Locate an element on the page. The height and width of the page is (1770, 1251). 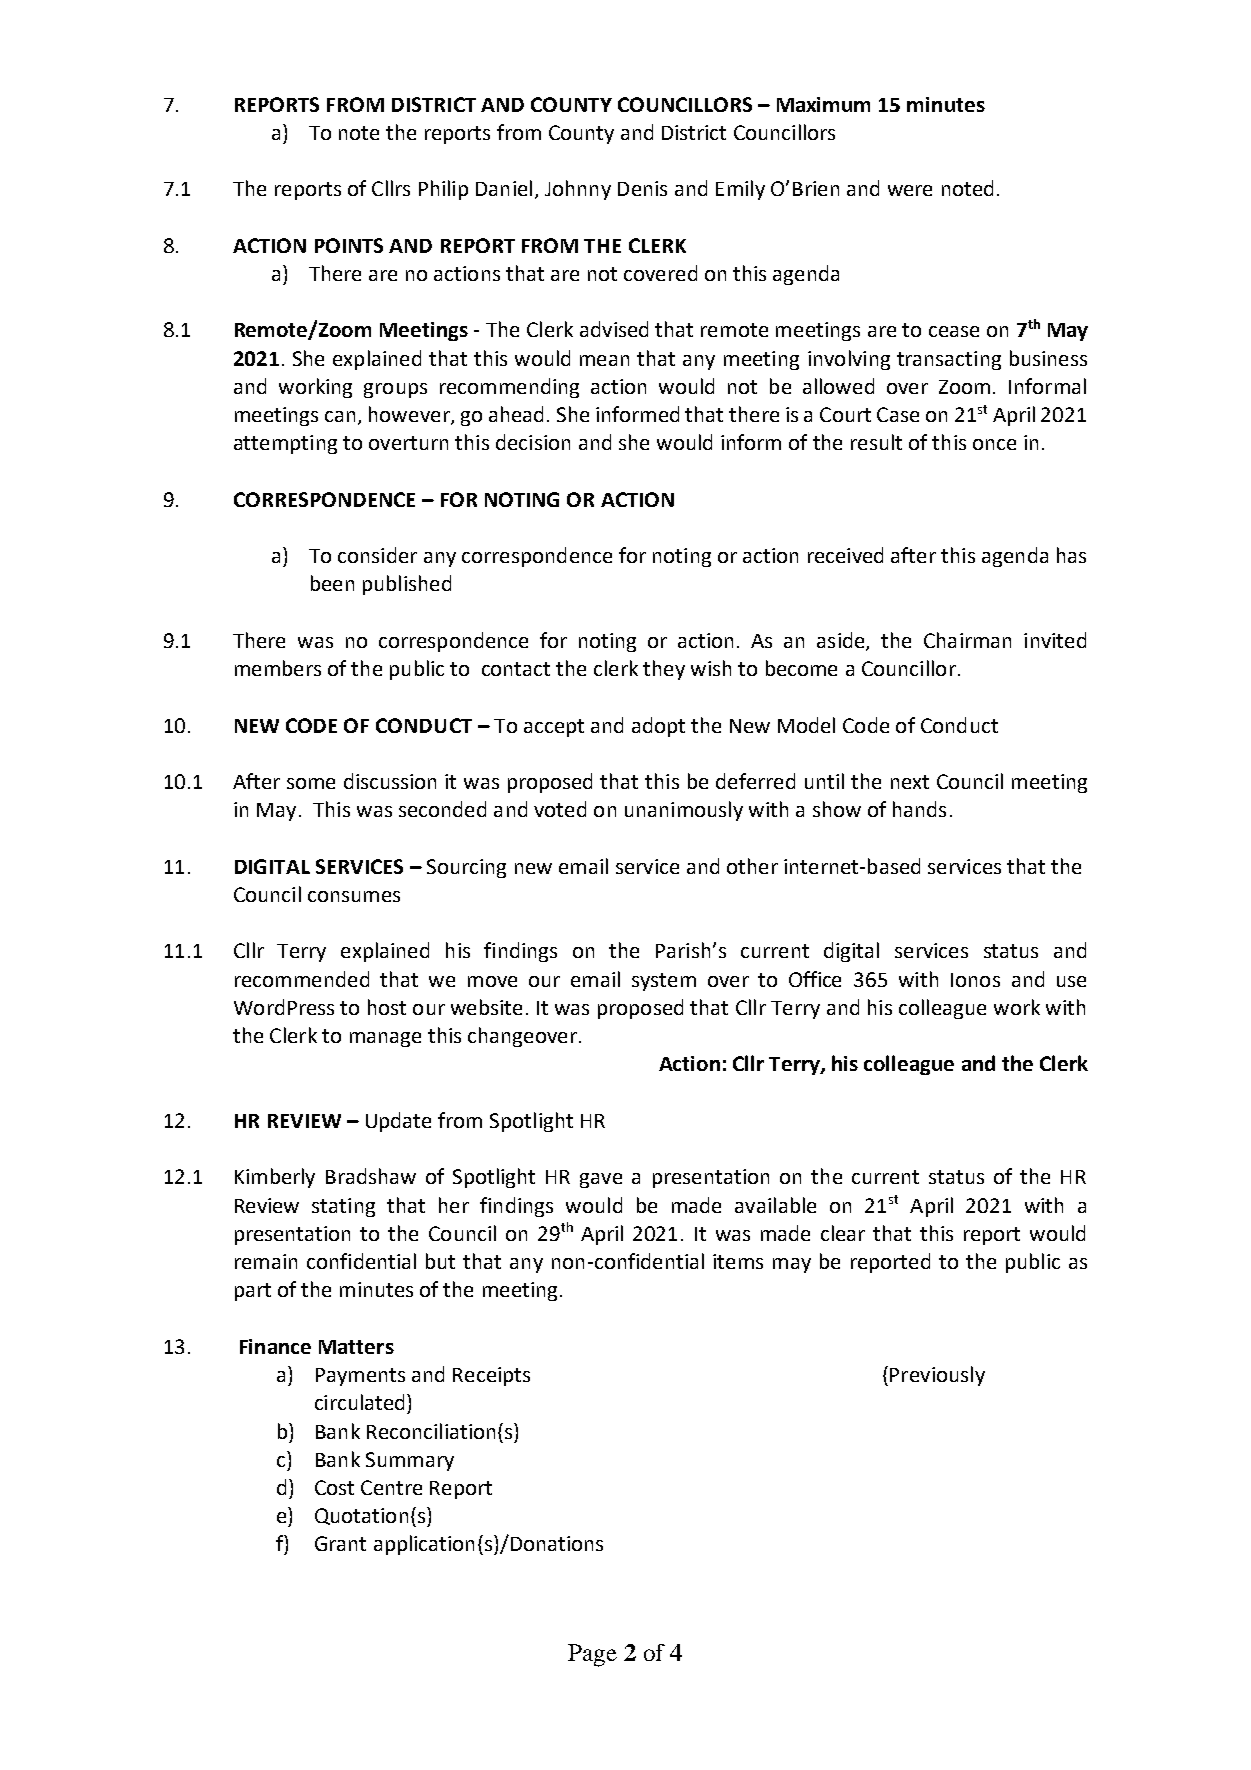
POINTS is located at coordinates (349, 245).
